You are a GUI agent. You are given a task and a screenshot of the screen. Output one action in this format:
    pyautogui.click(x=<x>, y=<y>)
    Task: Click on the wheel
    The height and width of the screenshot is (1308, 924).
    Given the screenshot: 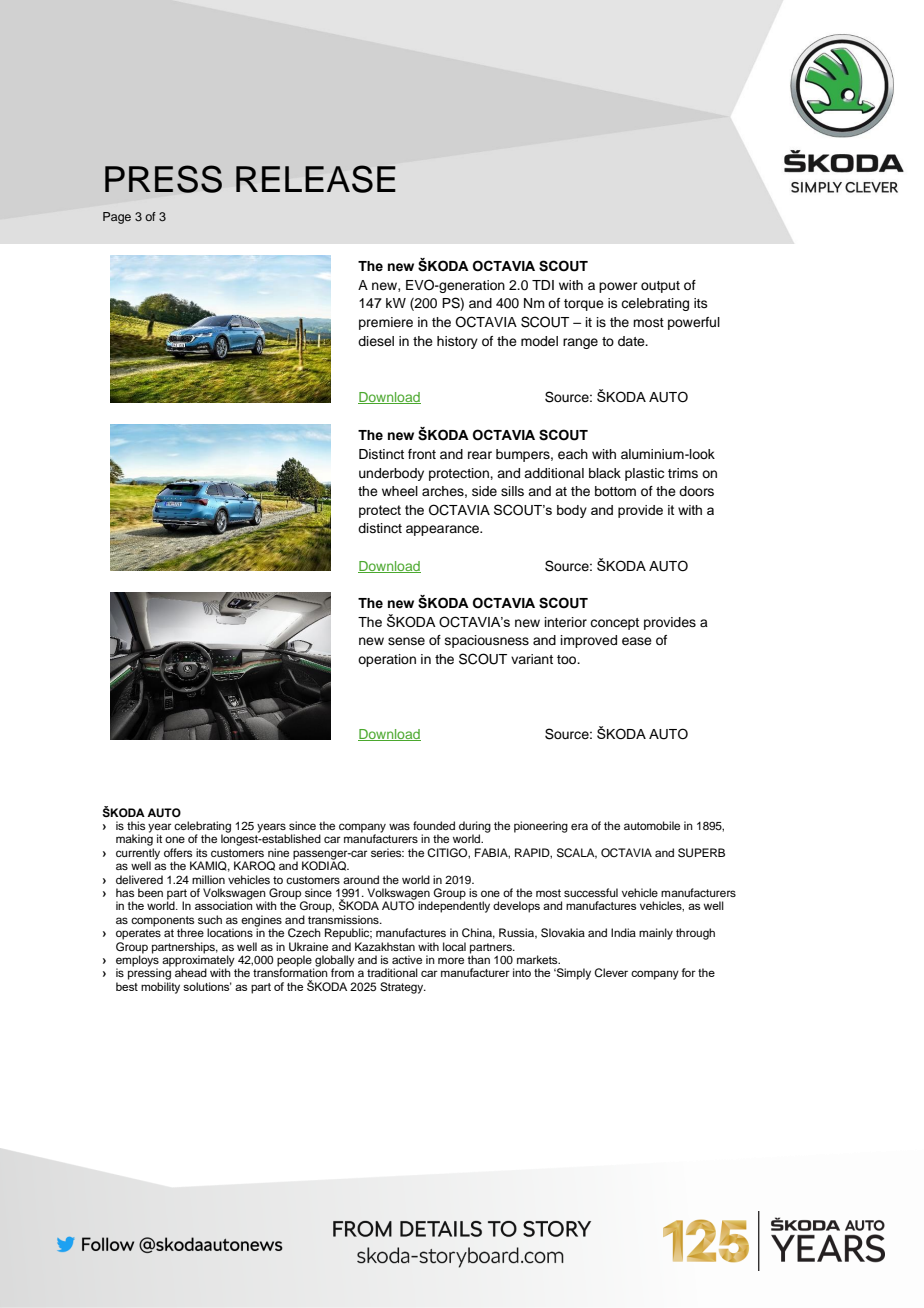 What is the action you would take?
    pyautogui.click(x=400, y=491)
